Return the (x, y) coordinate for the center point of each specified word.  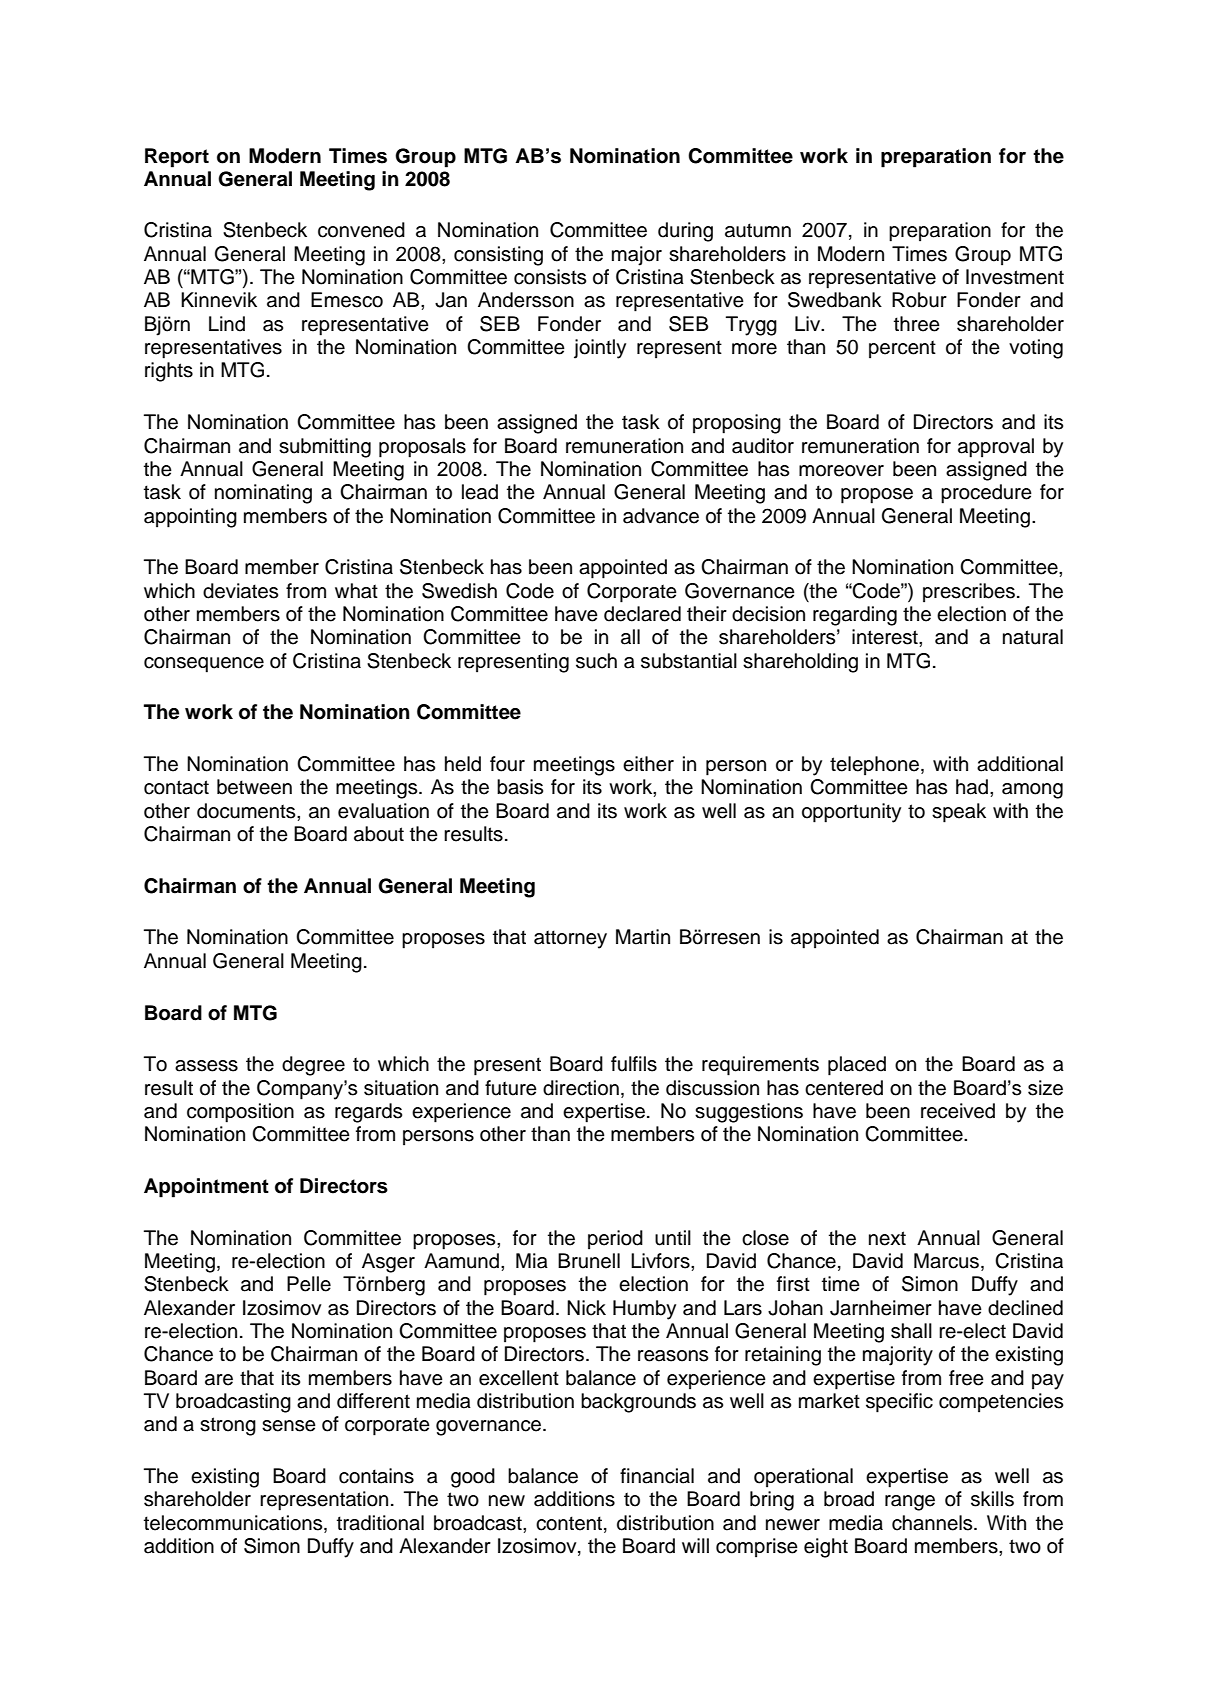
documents (247, 811)
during (685, 232)
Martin (643, 937)
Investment (1015, 277)
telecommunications (234, 1523)
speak (959, 813)
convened (361, 230)
